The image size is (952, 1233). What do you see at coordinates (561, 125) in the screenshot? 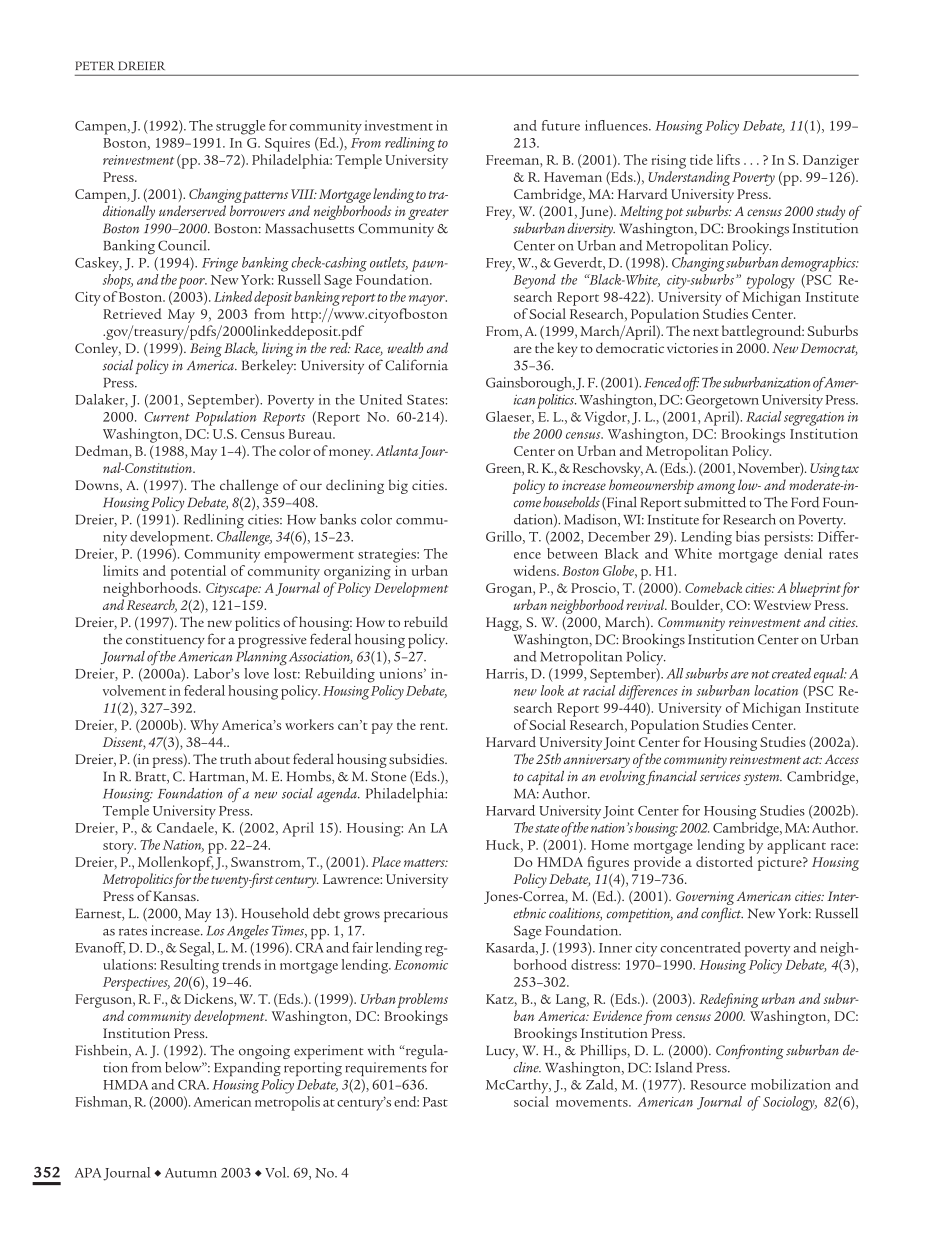
I see `future` at bounding box center [561, 125].
